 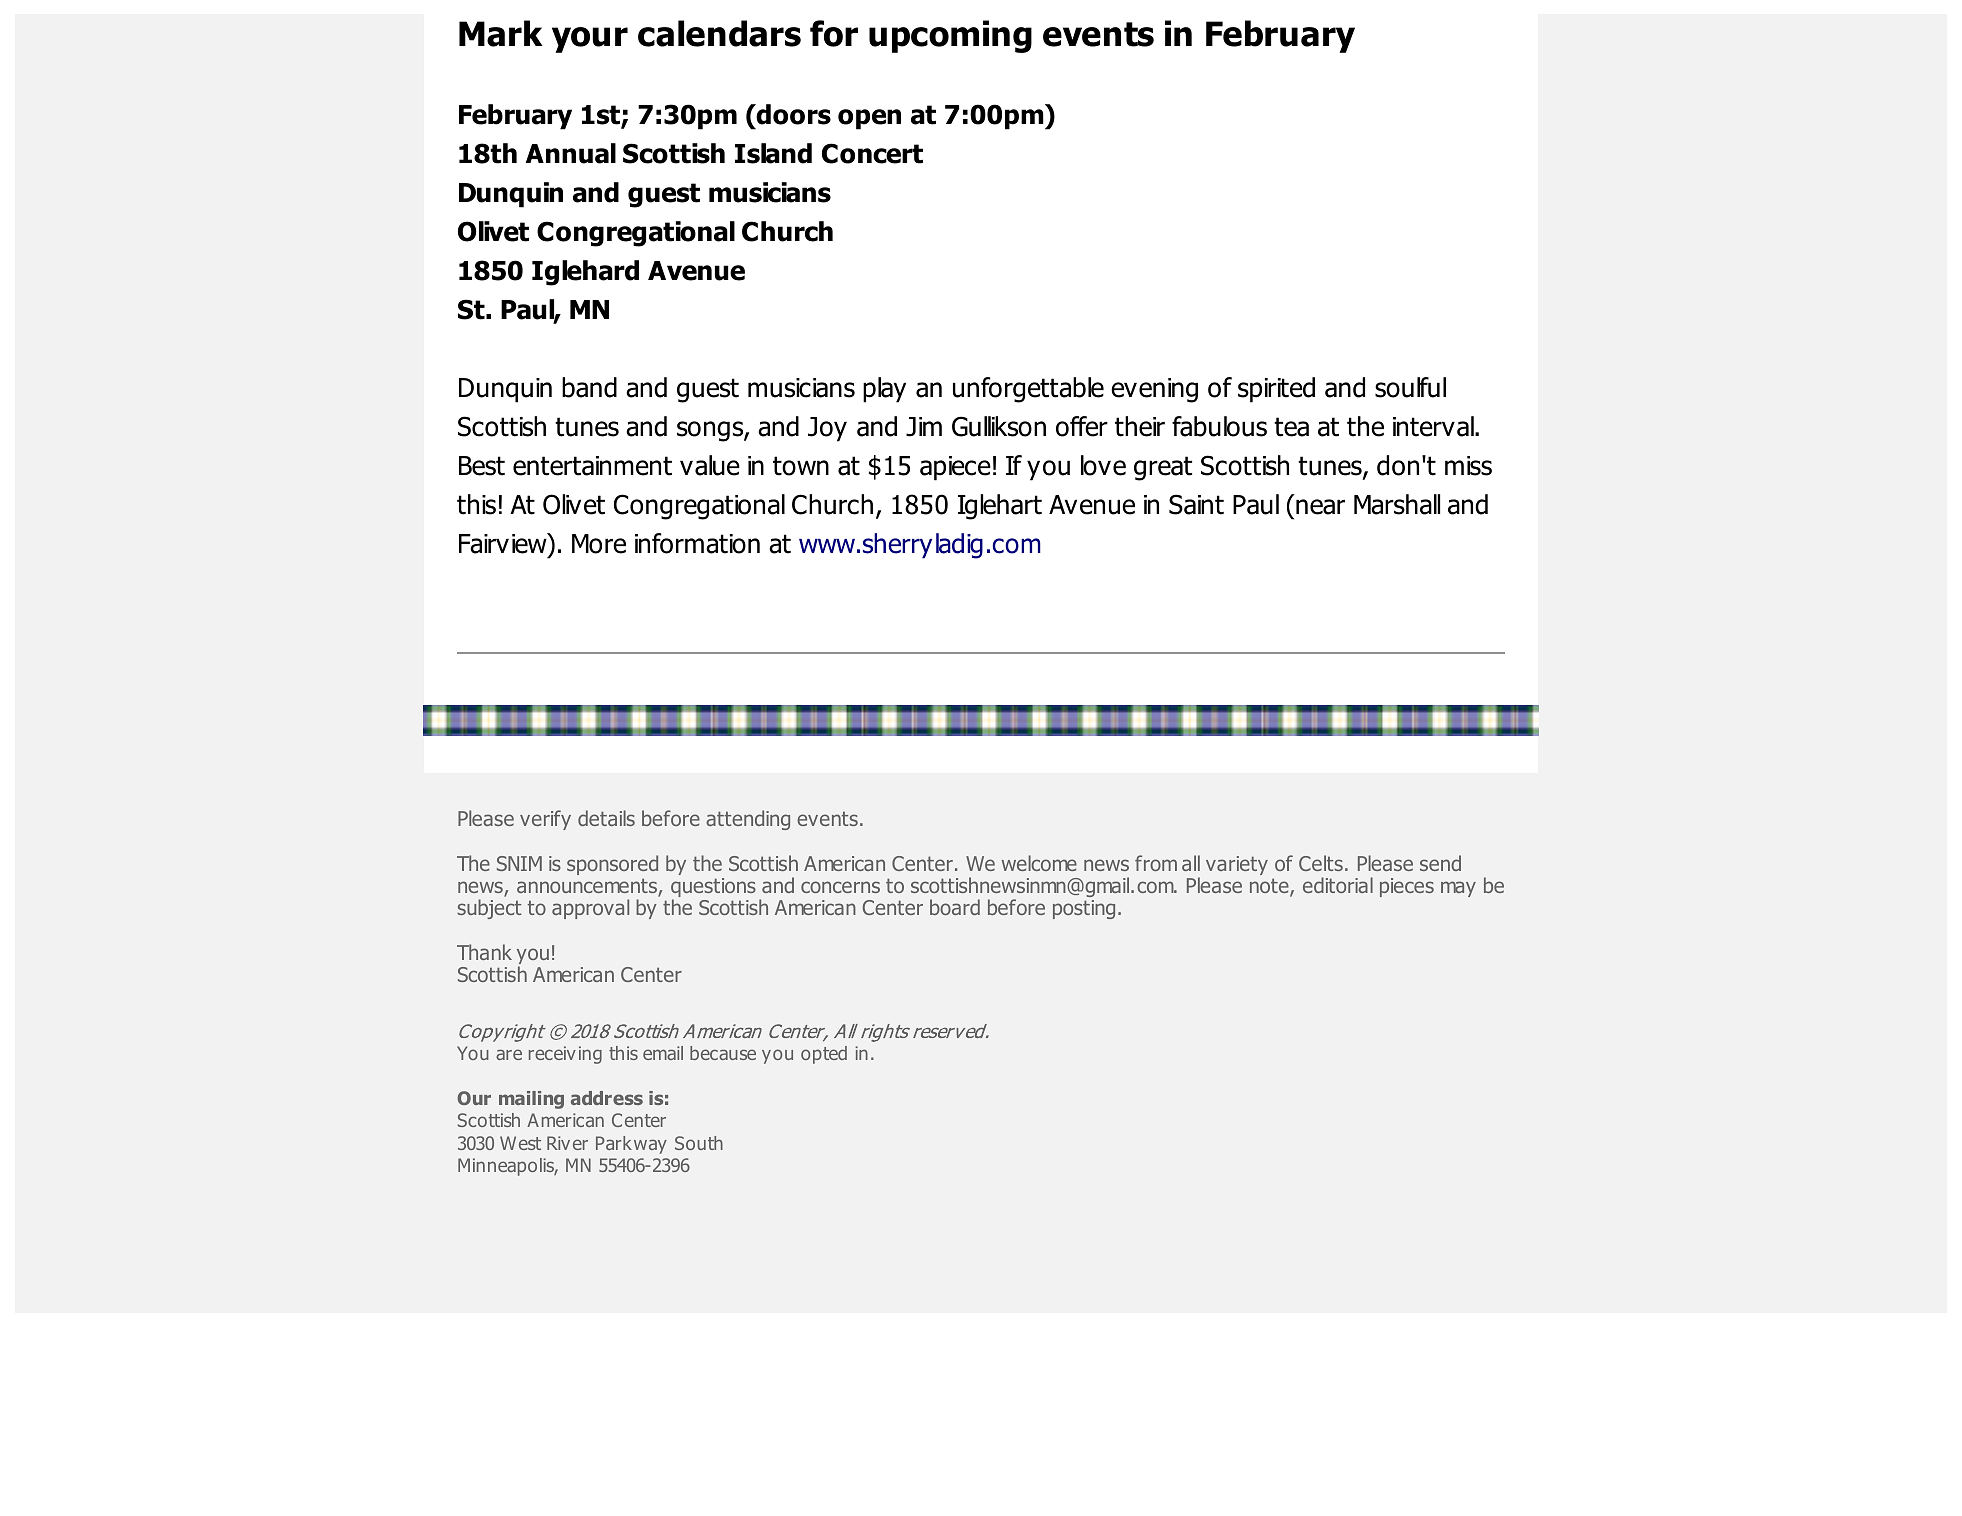 What do you see at coordinates (589, 387) in the image?
I see `band` at bounding box center [589, 387].
